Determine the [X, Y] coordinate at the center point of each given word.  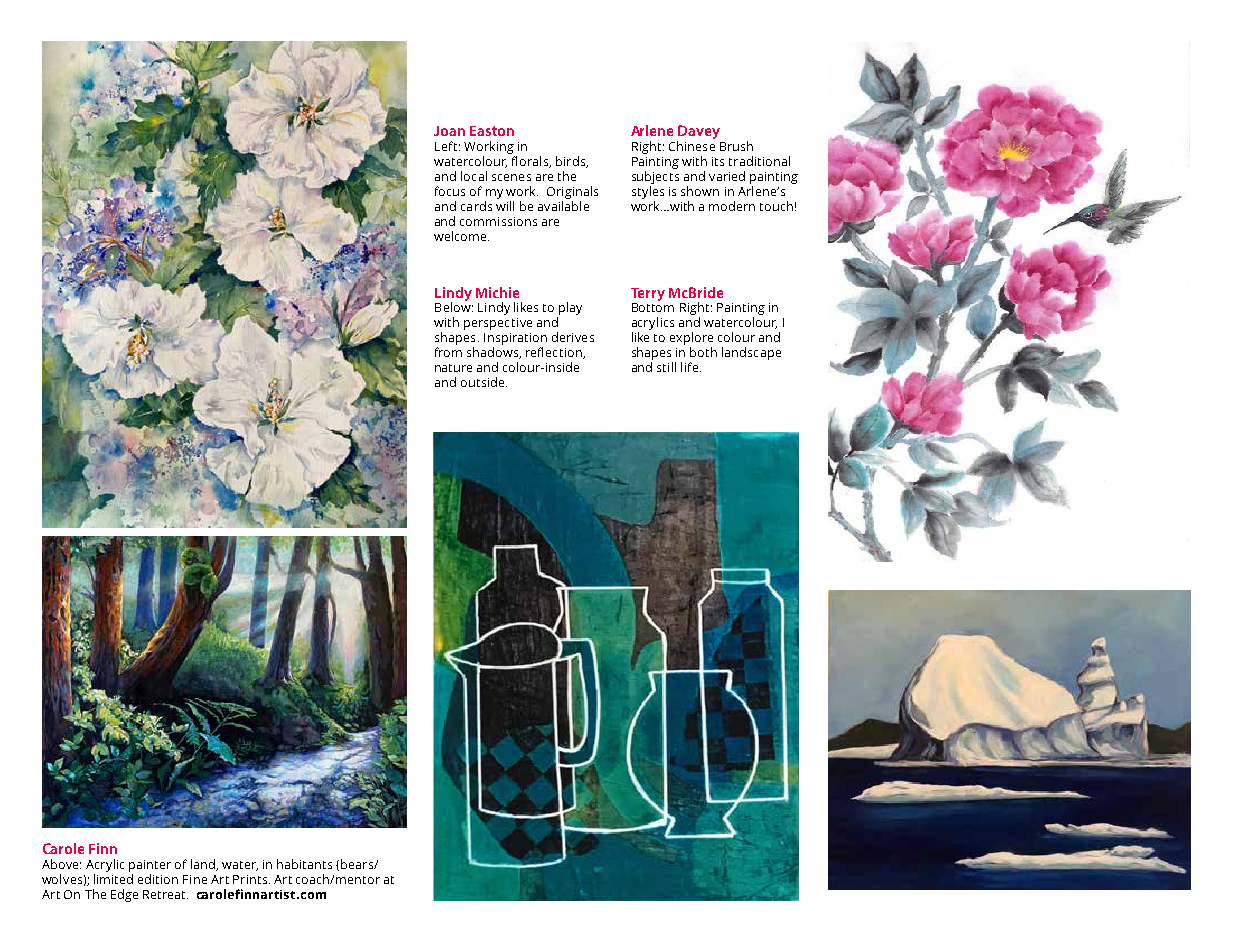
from [448, 352]
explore [691, 340]
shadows [494, 353]
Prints [250, 879]
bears [358, 864]
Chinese [692, 146]
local [474, 176]
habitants [304, 864]
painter [150, 866]
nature [453, 368]
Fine [195, 879]
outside [484, 382]
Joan [449, 131]
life [689, 367]
